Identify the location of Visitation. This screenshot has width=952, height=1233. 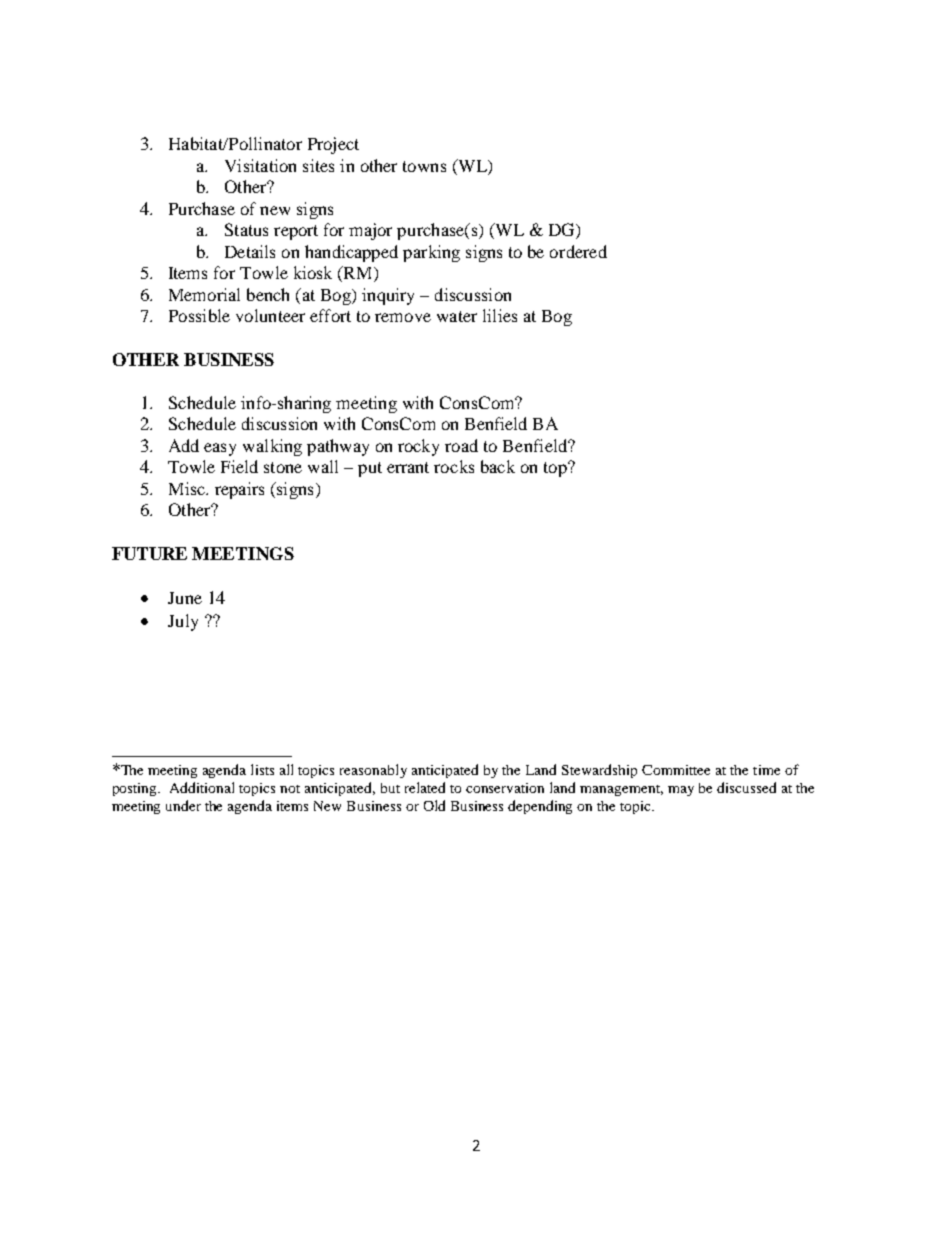
(260, 165).
